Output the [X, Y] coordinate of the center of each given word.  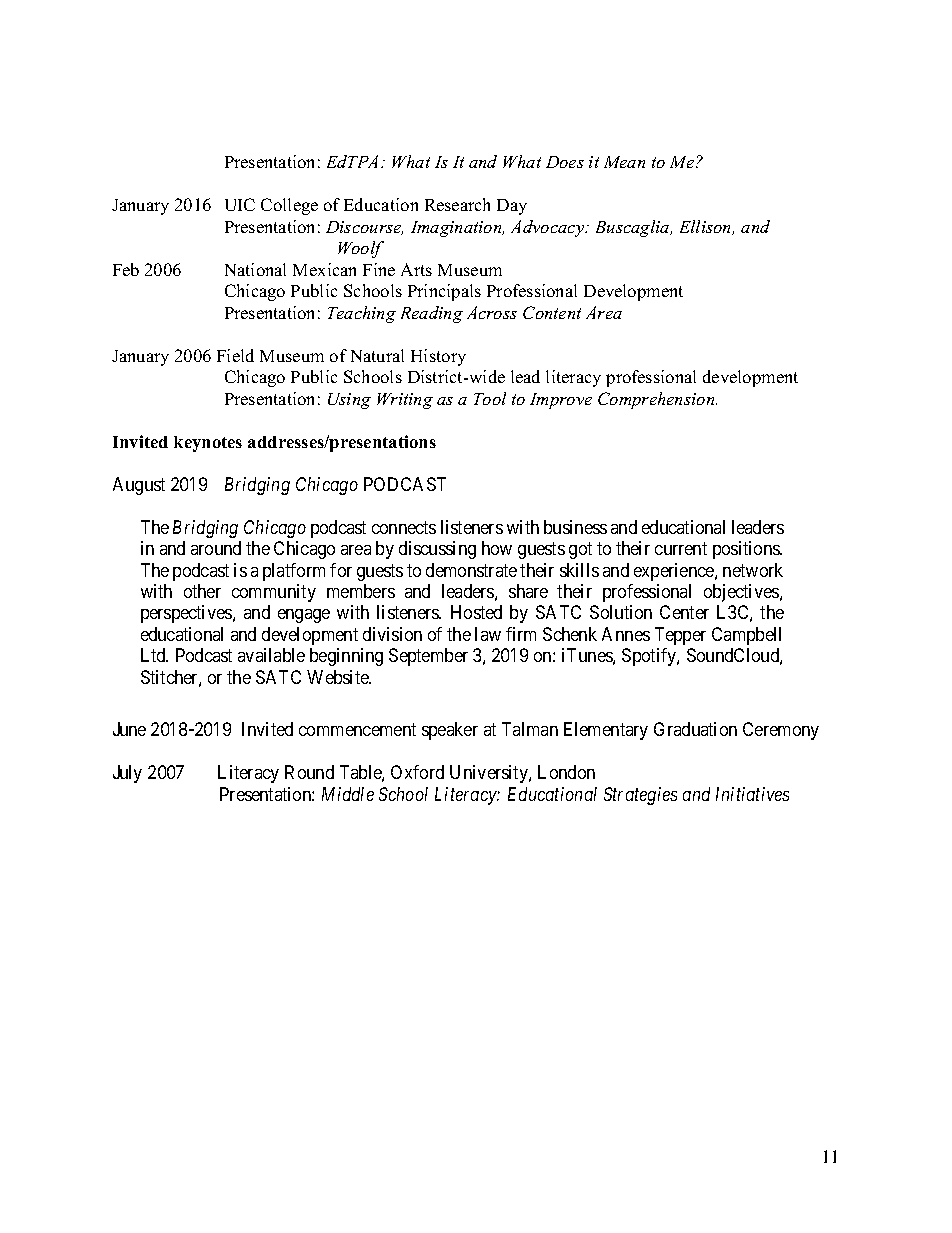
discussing [437, 550]
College [289, 206]
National [255, 269]
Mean [624, 162]
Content [552, 312]
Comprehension [657, 400]
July [127, 774]
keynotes [208, 444]
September [428, 657]
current [681, 548]
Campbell [746, 636]
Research [457, 204]
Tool [490, 398]
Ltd [154, 655]
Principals [444, 292]
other [202, 591]
